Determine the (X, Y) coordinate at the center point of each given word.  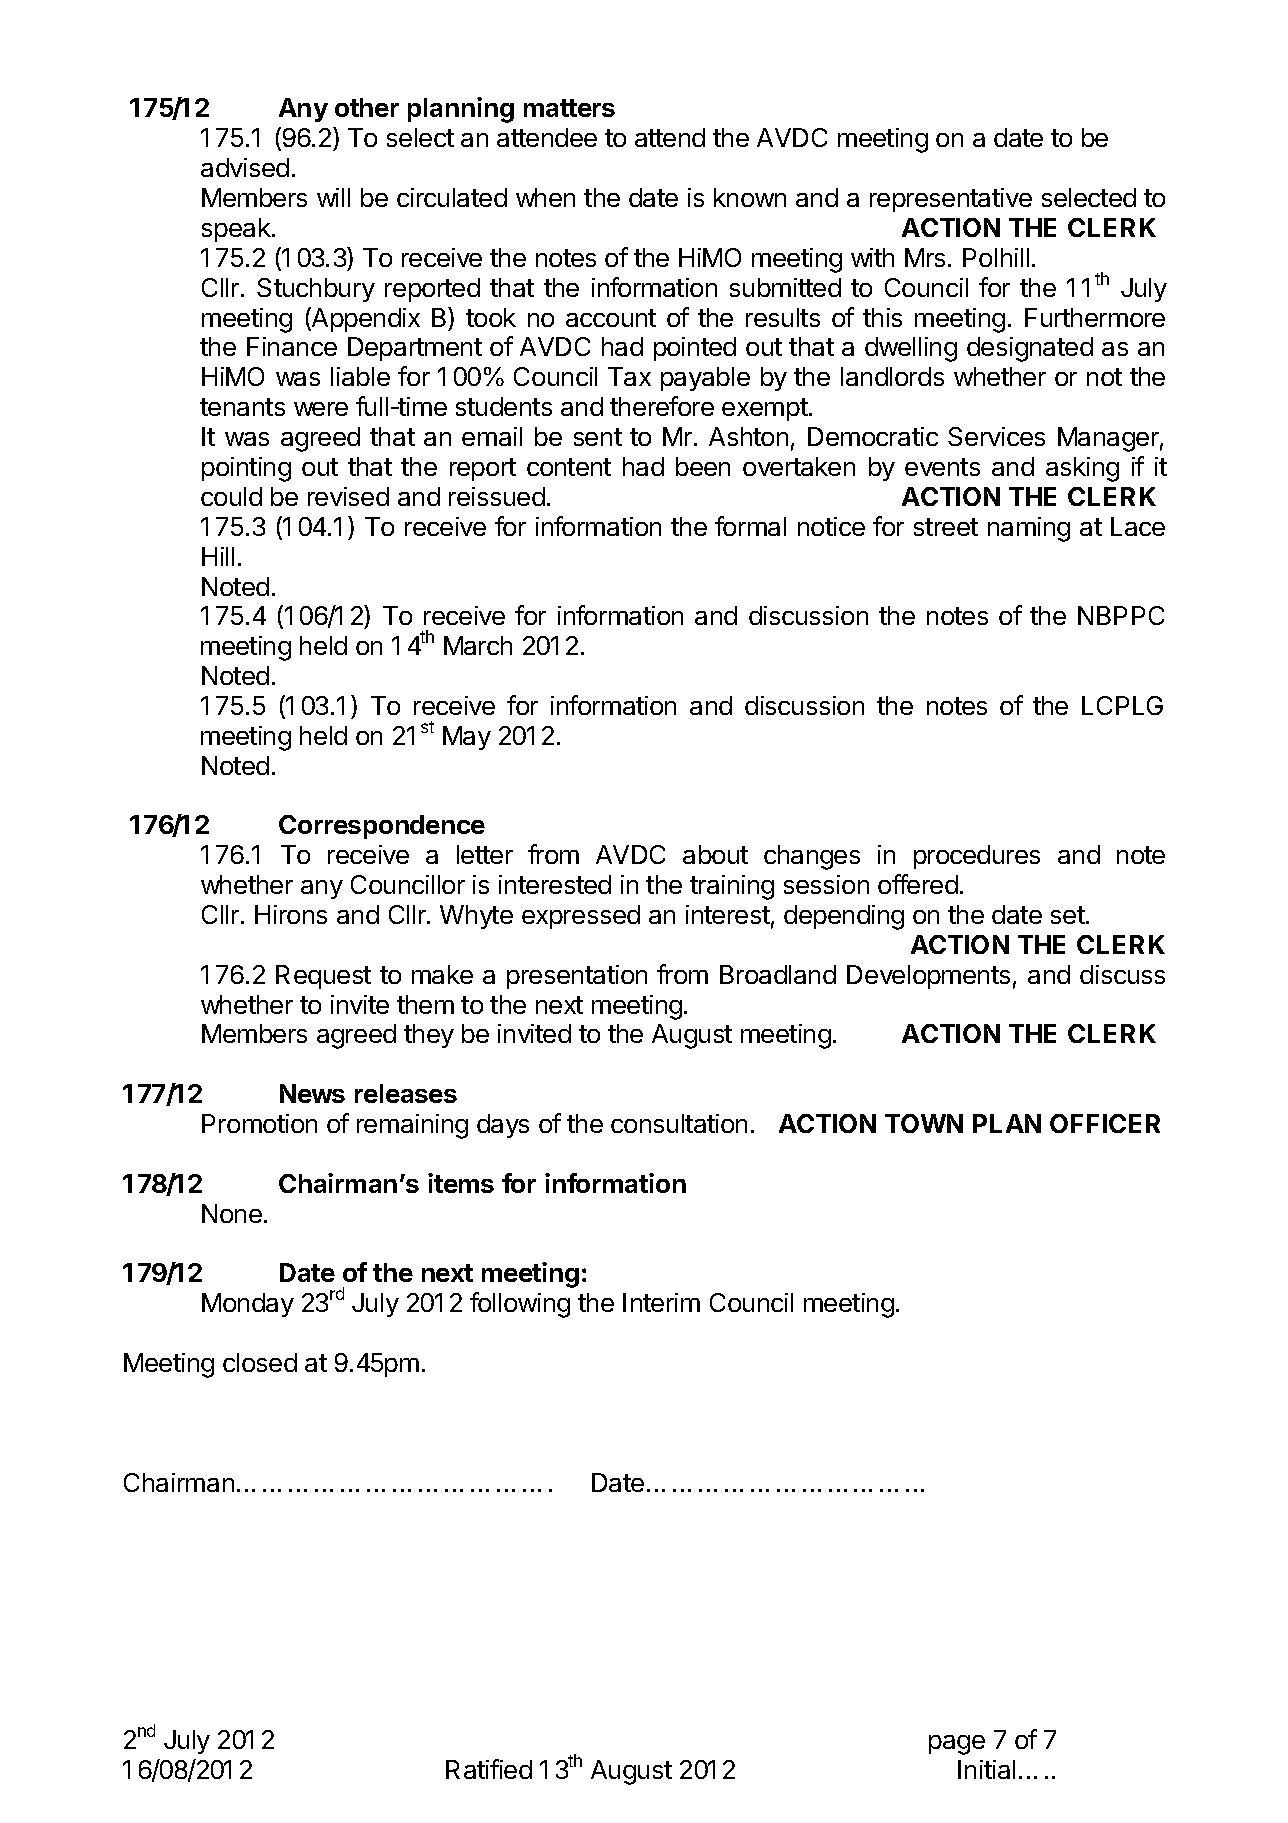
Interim (661, 1302)
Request (323, 977)
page (957, 1745)
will (333, 197)
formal (750, 526)
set (1068, 915)
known (750, 197)
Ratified (489, 1769)
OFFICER (1105, 1123)
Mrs (925, 257)
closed (260, 1362)
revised (348, 496)
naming (1029, 529)
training (732, 887)
